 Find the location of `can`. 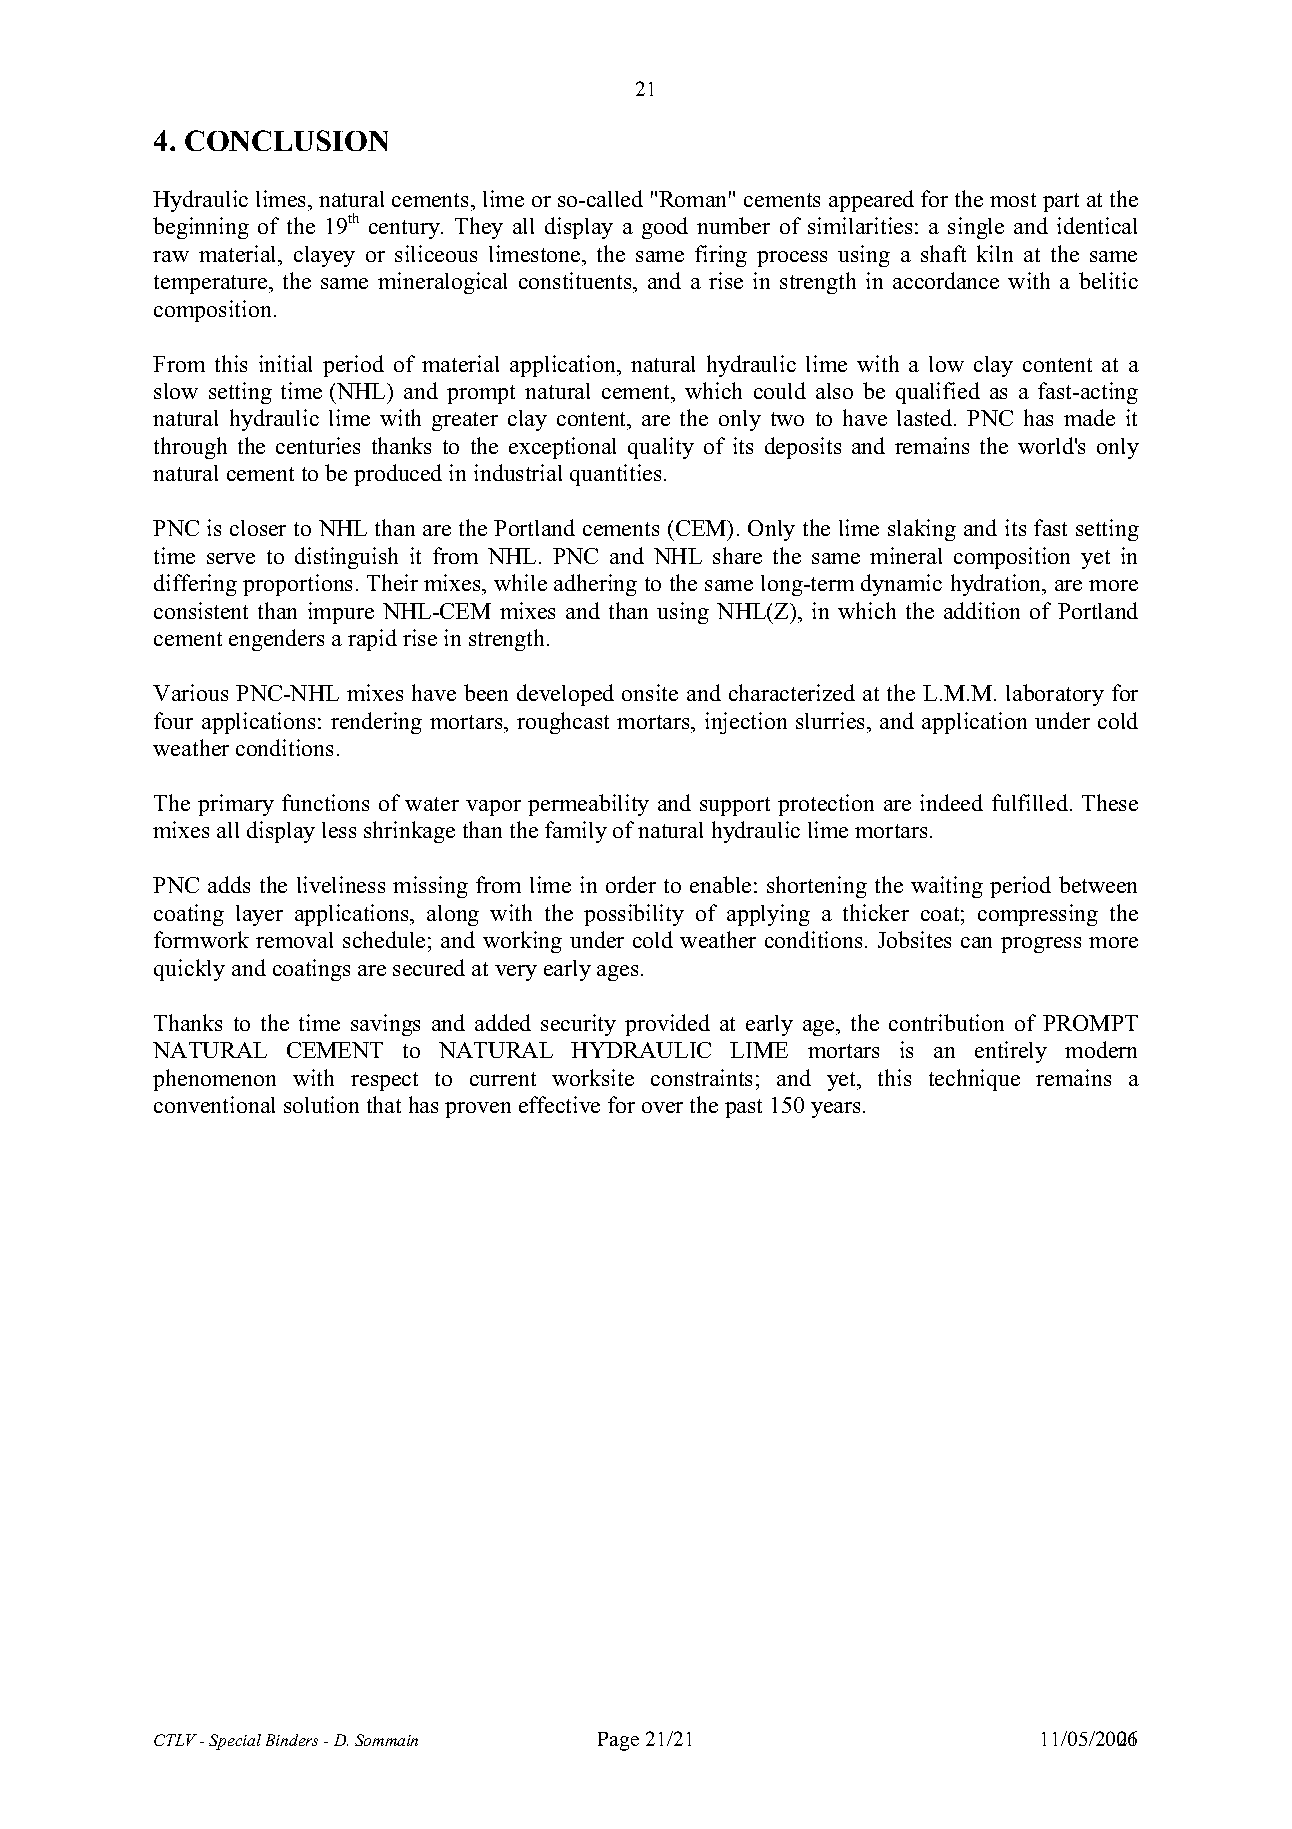

can is located at coordinates (976, 942).
